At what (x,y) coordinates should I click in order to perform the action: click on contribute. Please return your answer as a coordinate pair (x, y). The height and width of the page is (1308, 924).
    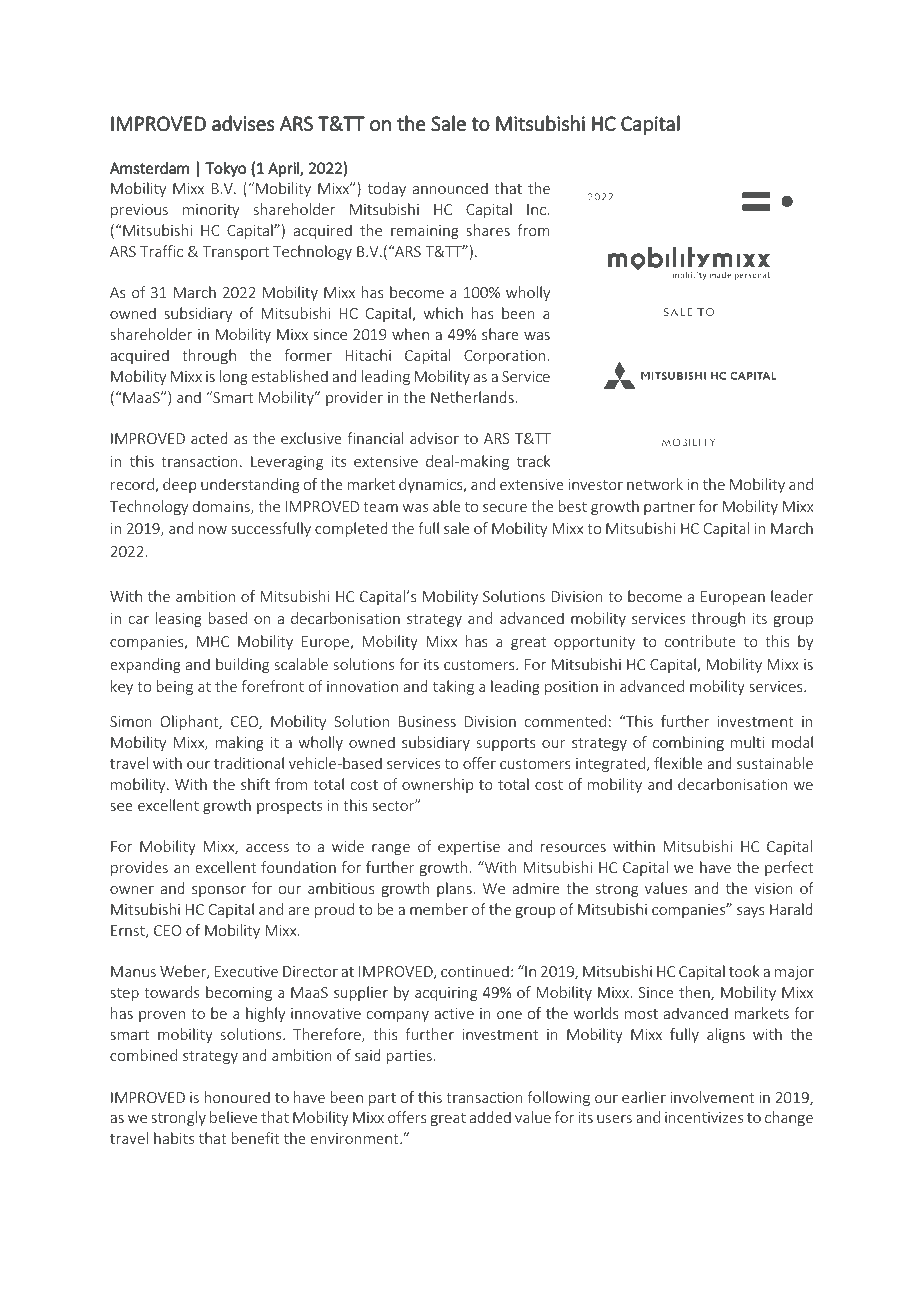
    Looking at the image, I should click on (700, 641).
